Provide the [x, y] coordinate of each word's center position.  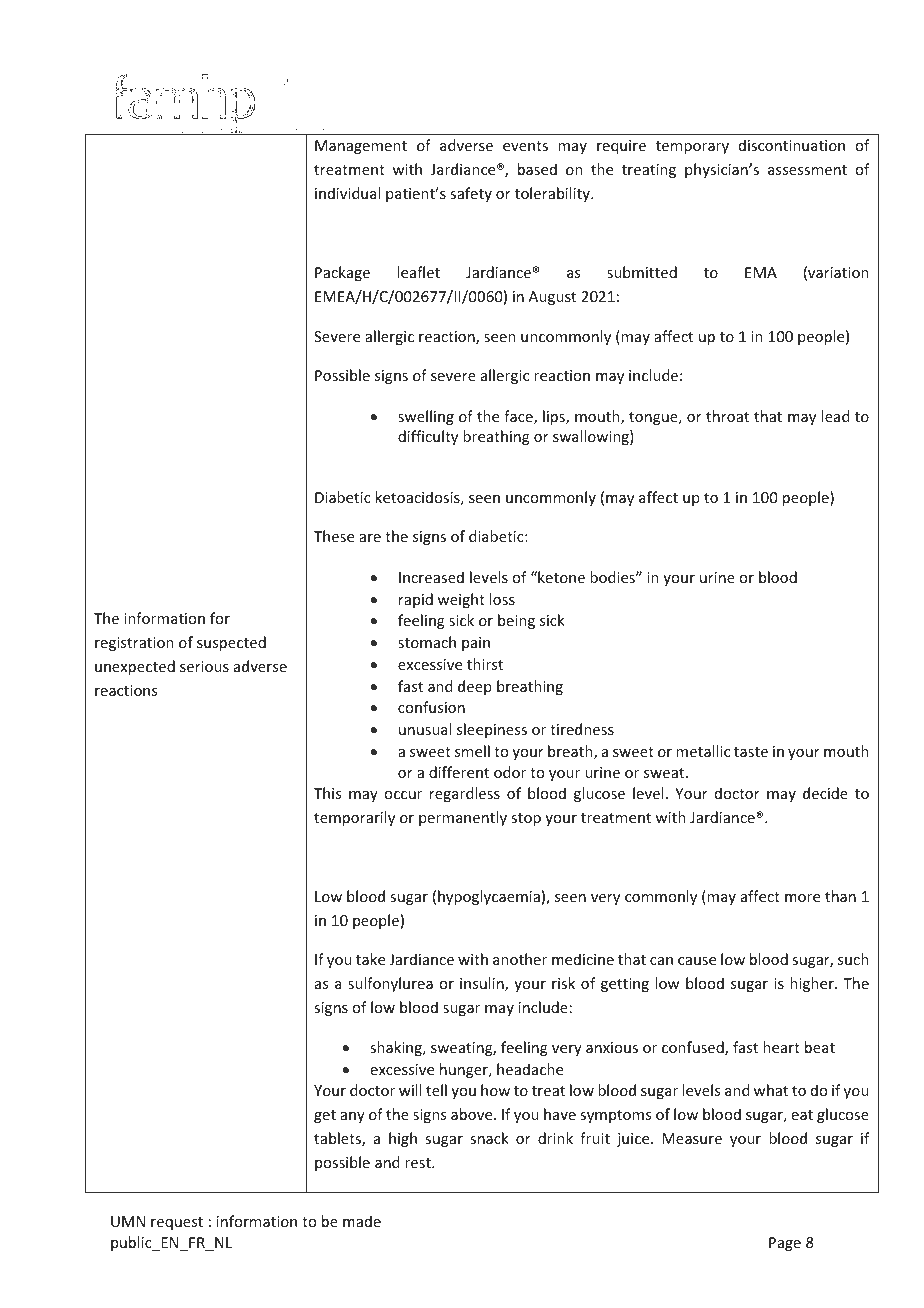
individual [347, 193]
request [177, 1223]
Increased [431, 577]
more [802, 898]
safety [471, 194]
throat [727, 416]
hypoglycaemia [489, 897]
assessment [807, 170]
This [327, 793]
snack [489, 1138]
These [334, 536]
